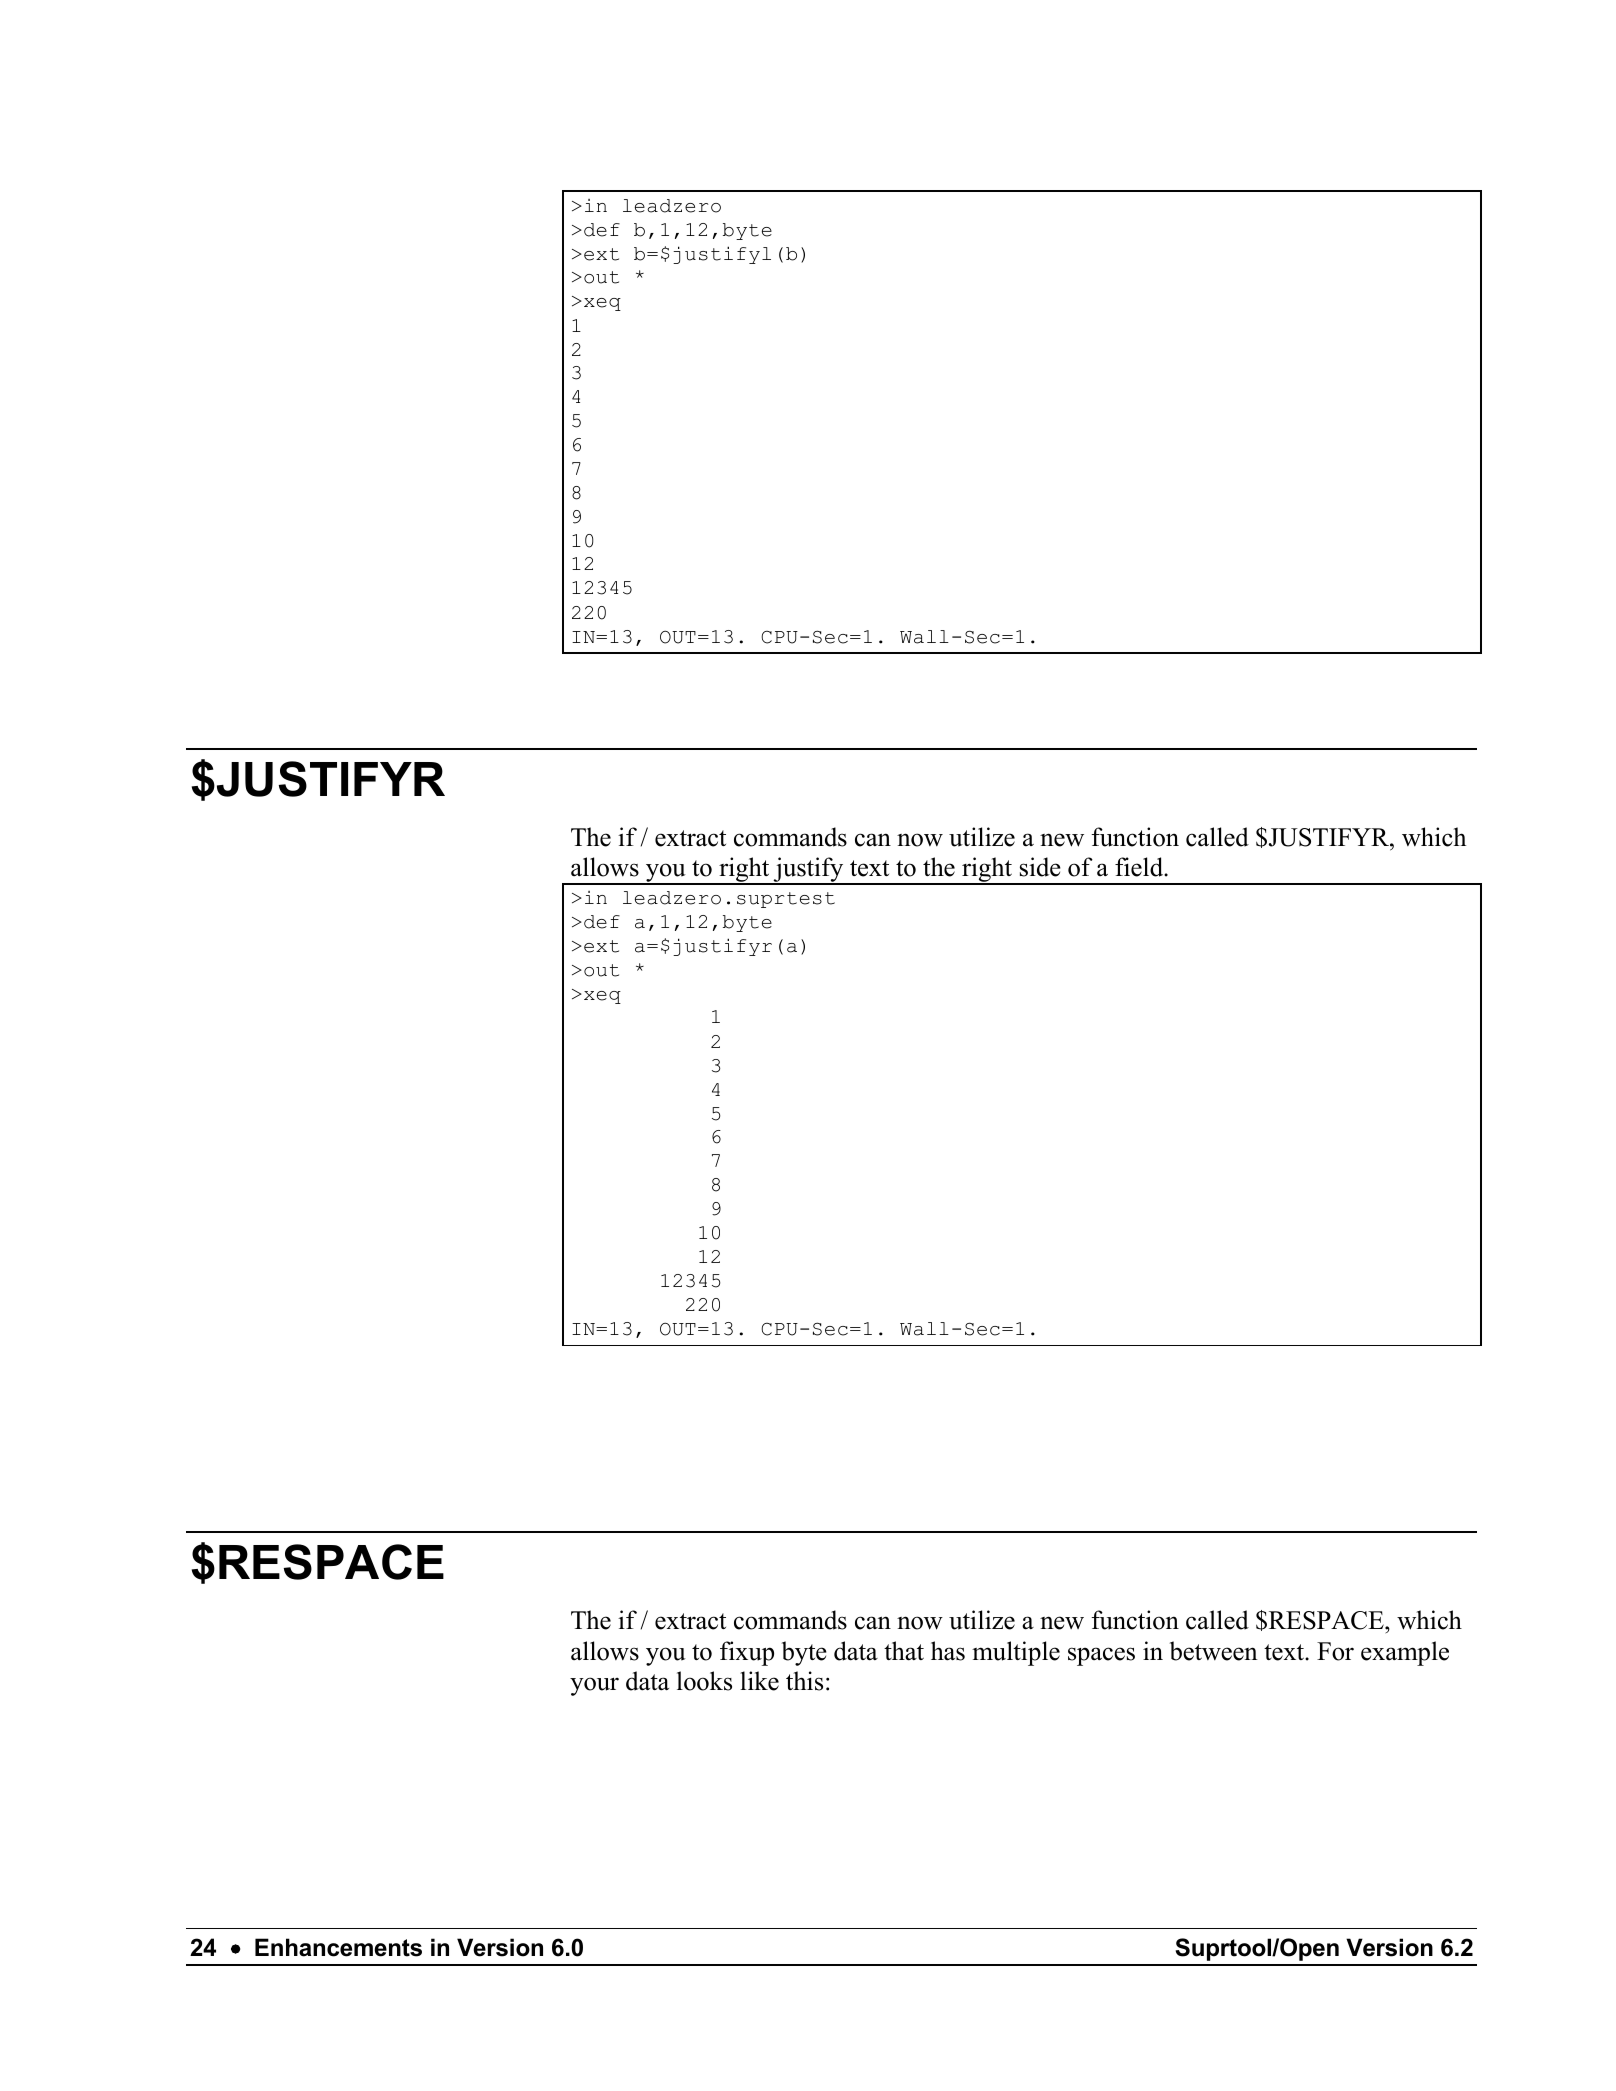 The image size is (1616, 2091). What do you see at coordinates (804, 1681) in the image?
I see `this` at bounding box center [804, 1681].
